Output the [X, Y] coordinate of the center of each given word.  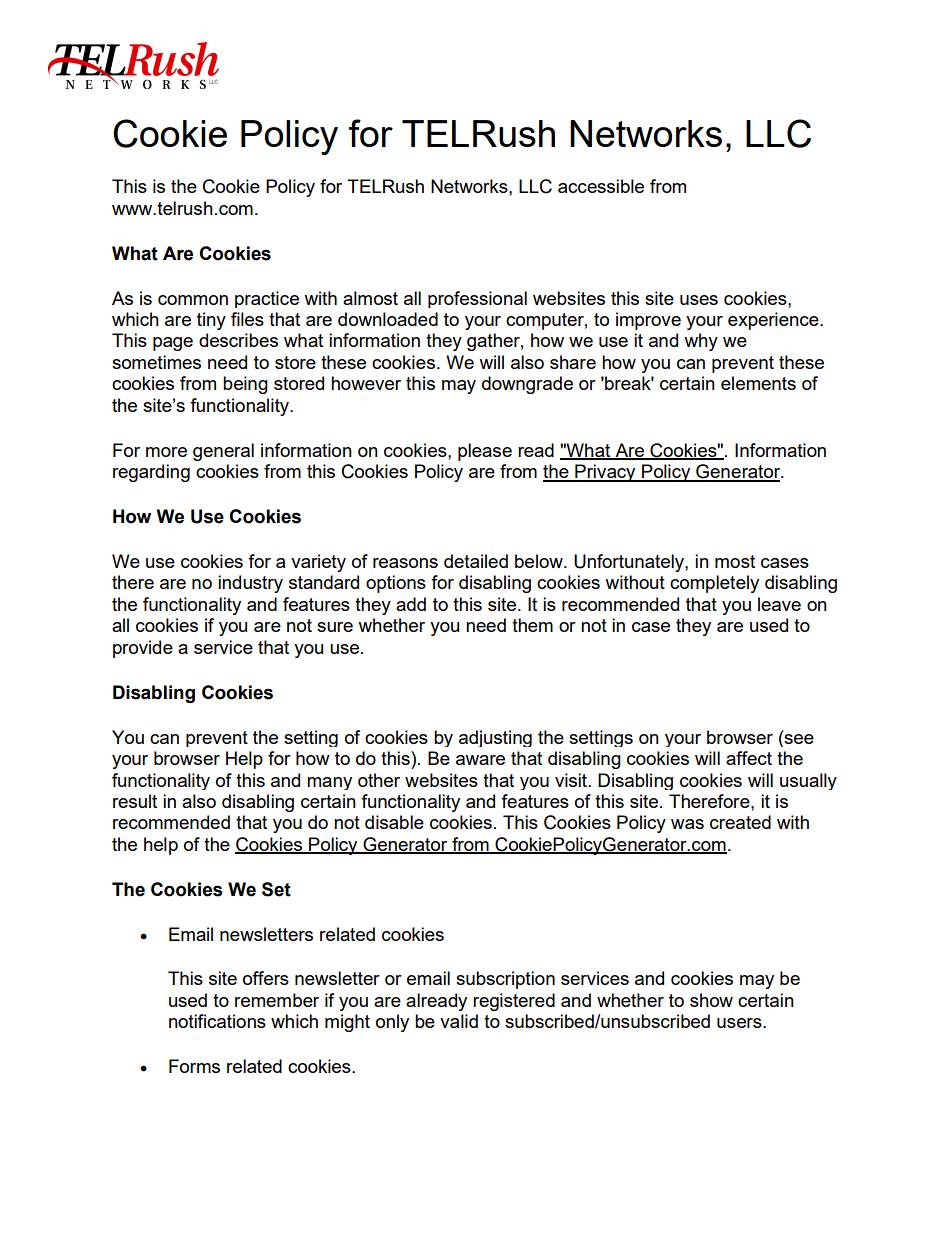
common [193, 300]
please [485, 452]
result [135, 801]
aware [480, 760]
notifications [217, 1021]
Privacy [605, 473]
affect [749, 758]
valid [459, 1021]
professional [477, 299]
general [223, 452]
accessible [601, 186]
